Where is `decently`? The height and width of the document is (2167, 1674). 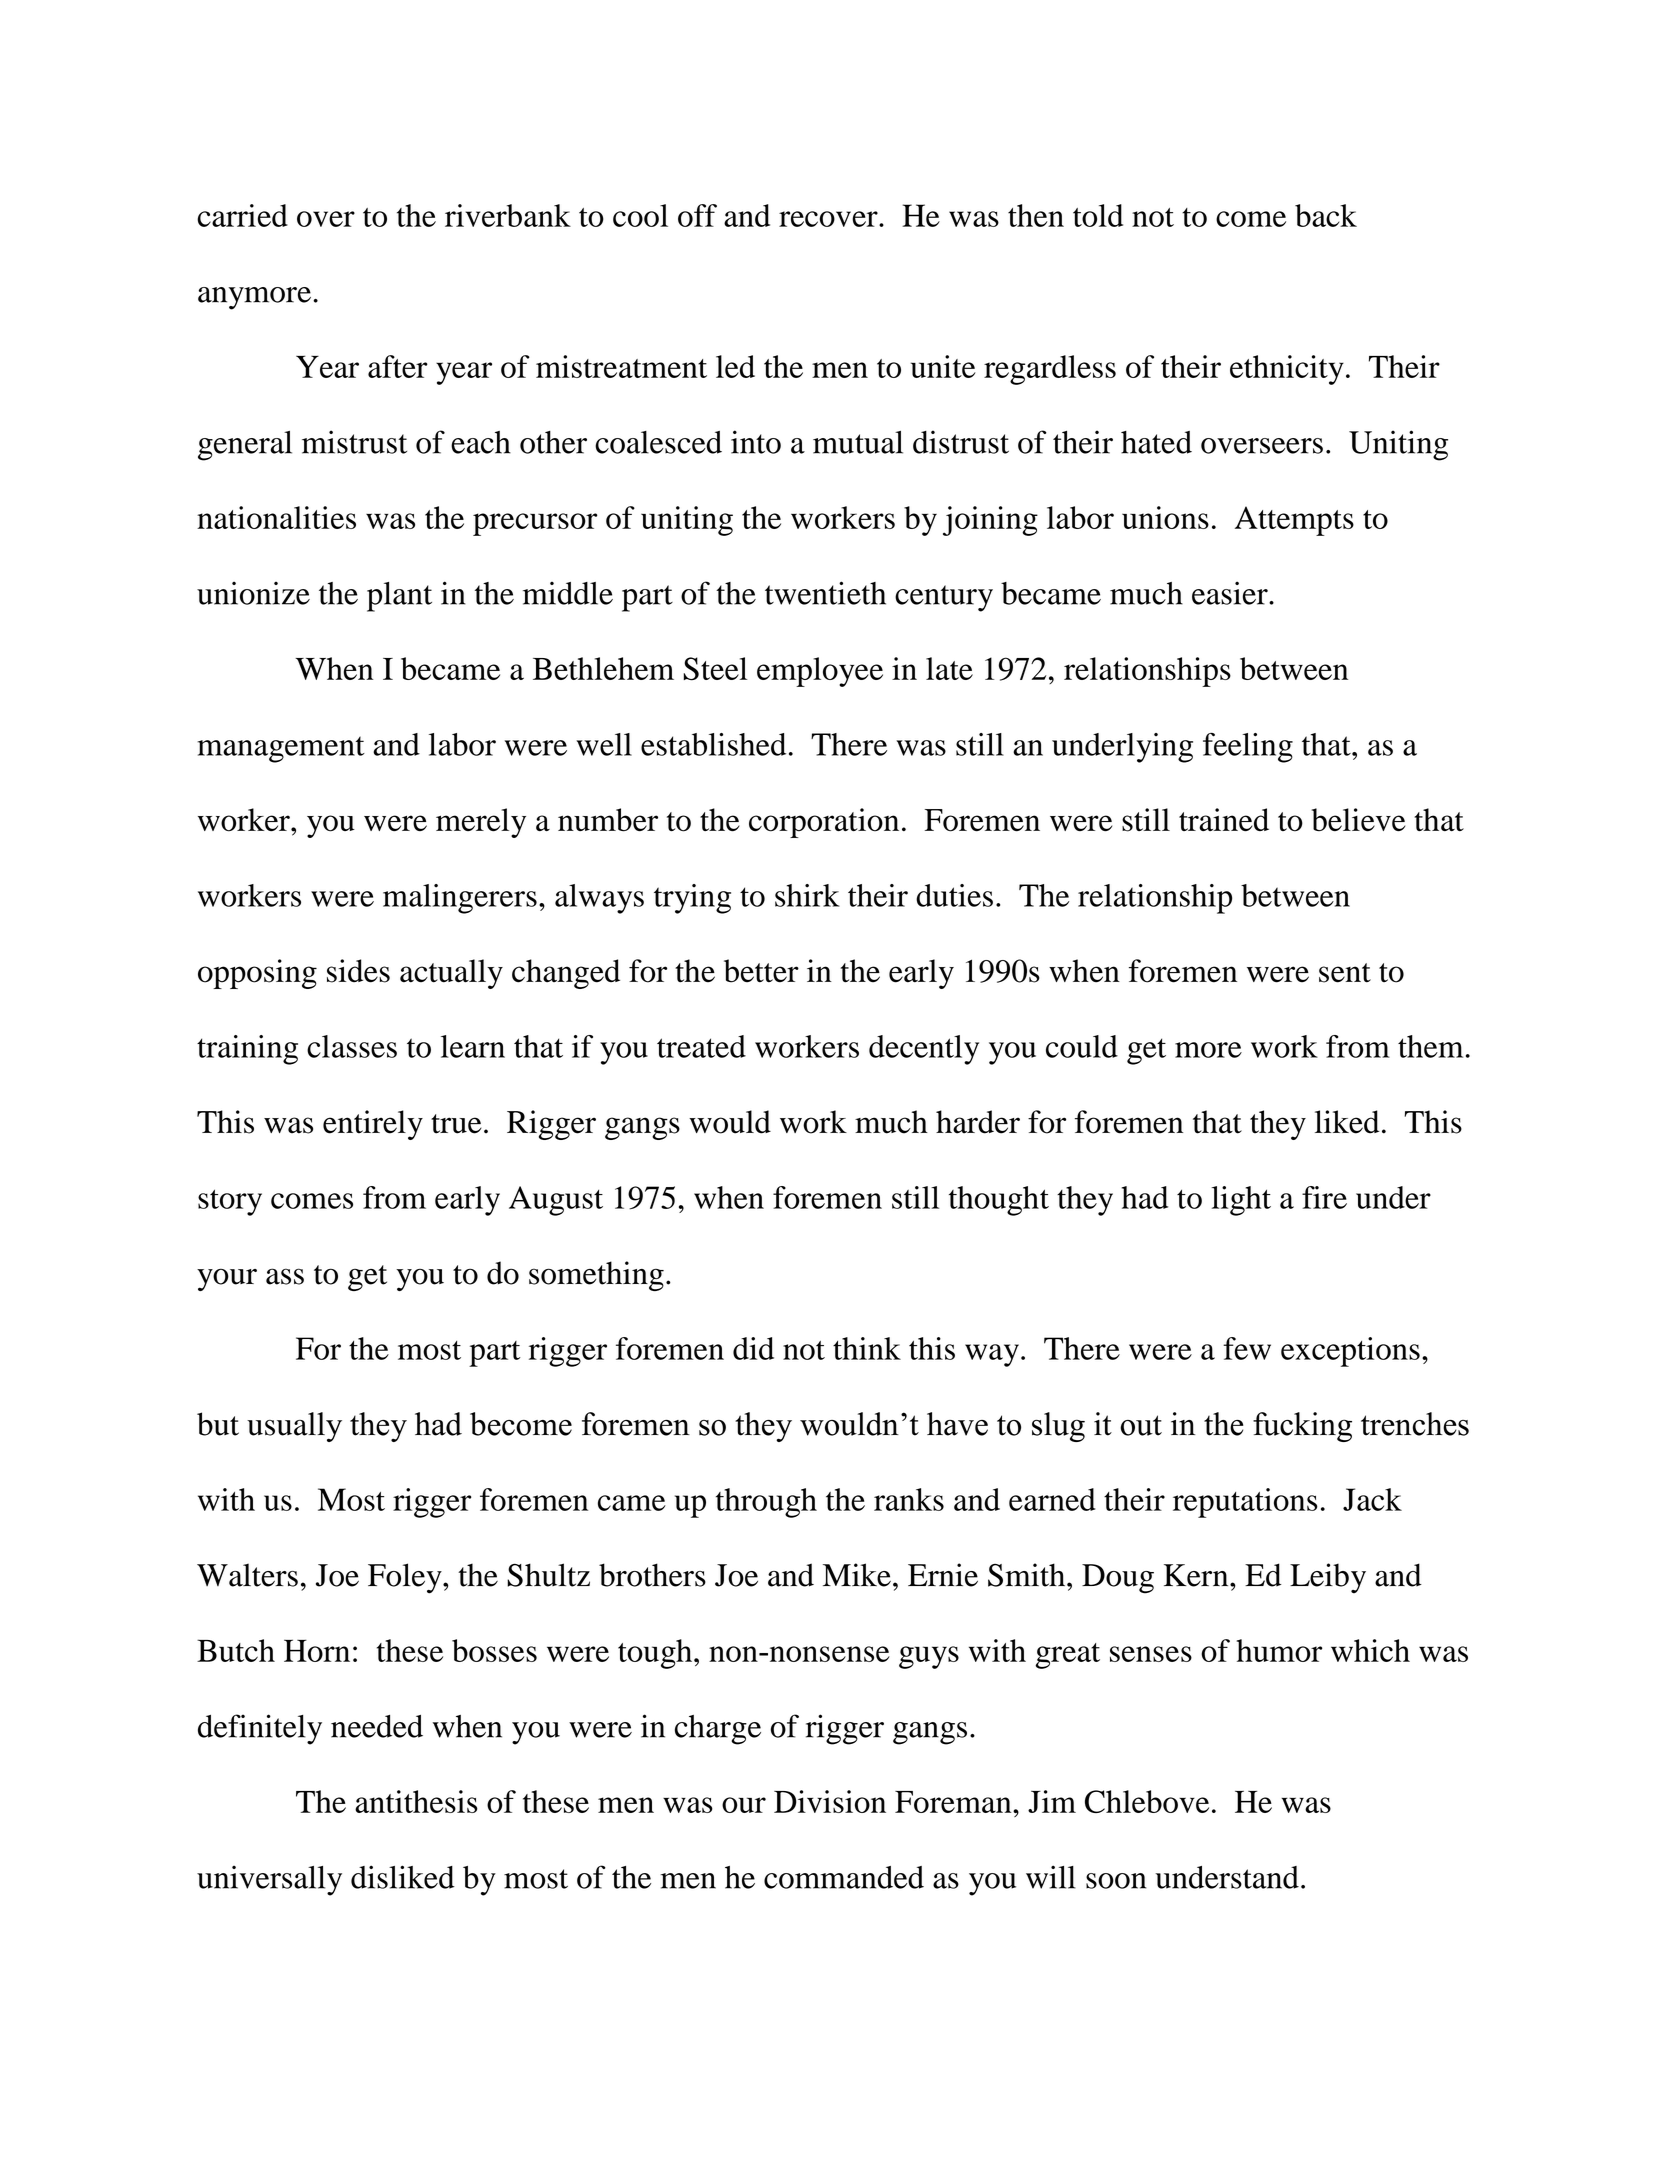 decently is located at coordinates (924, 1050).
